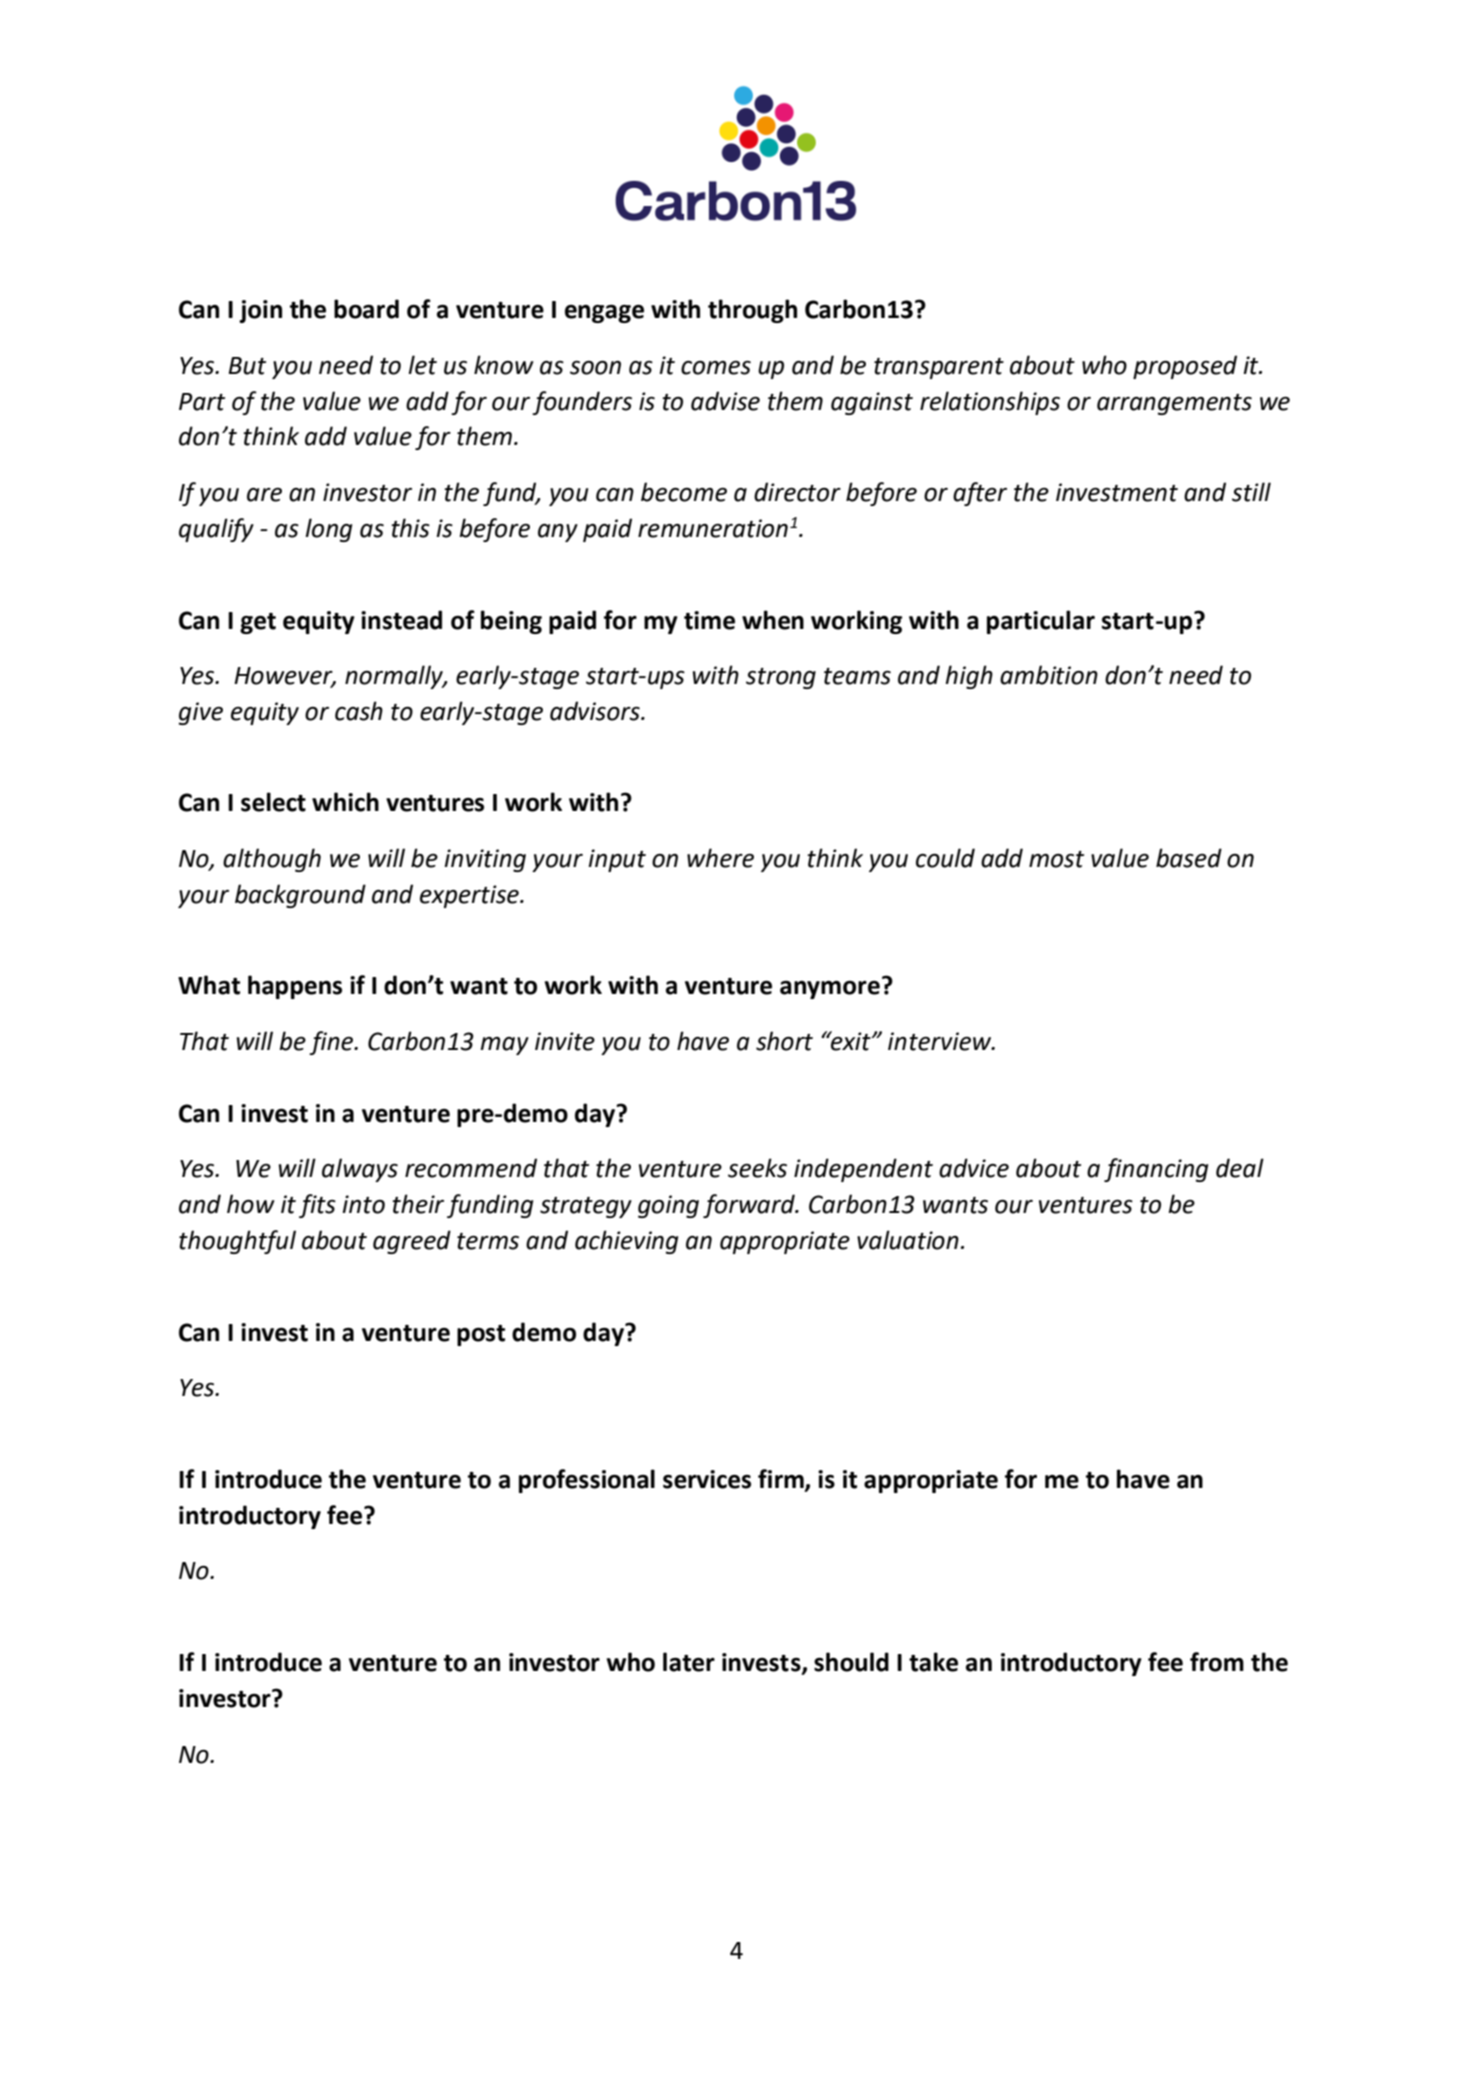 This screenshot has width=1473, height=2083. I want to click on proposed, so click(1185, 367).
